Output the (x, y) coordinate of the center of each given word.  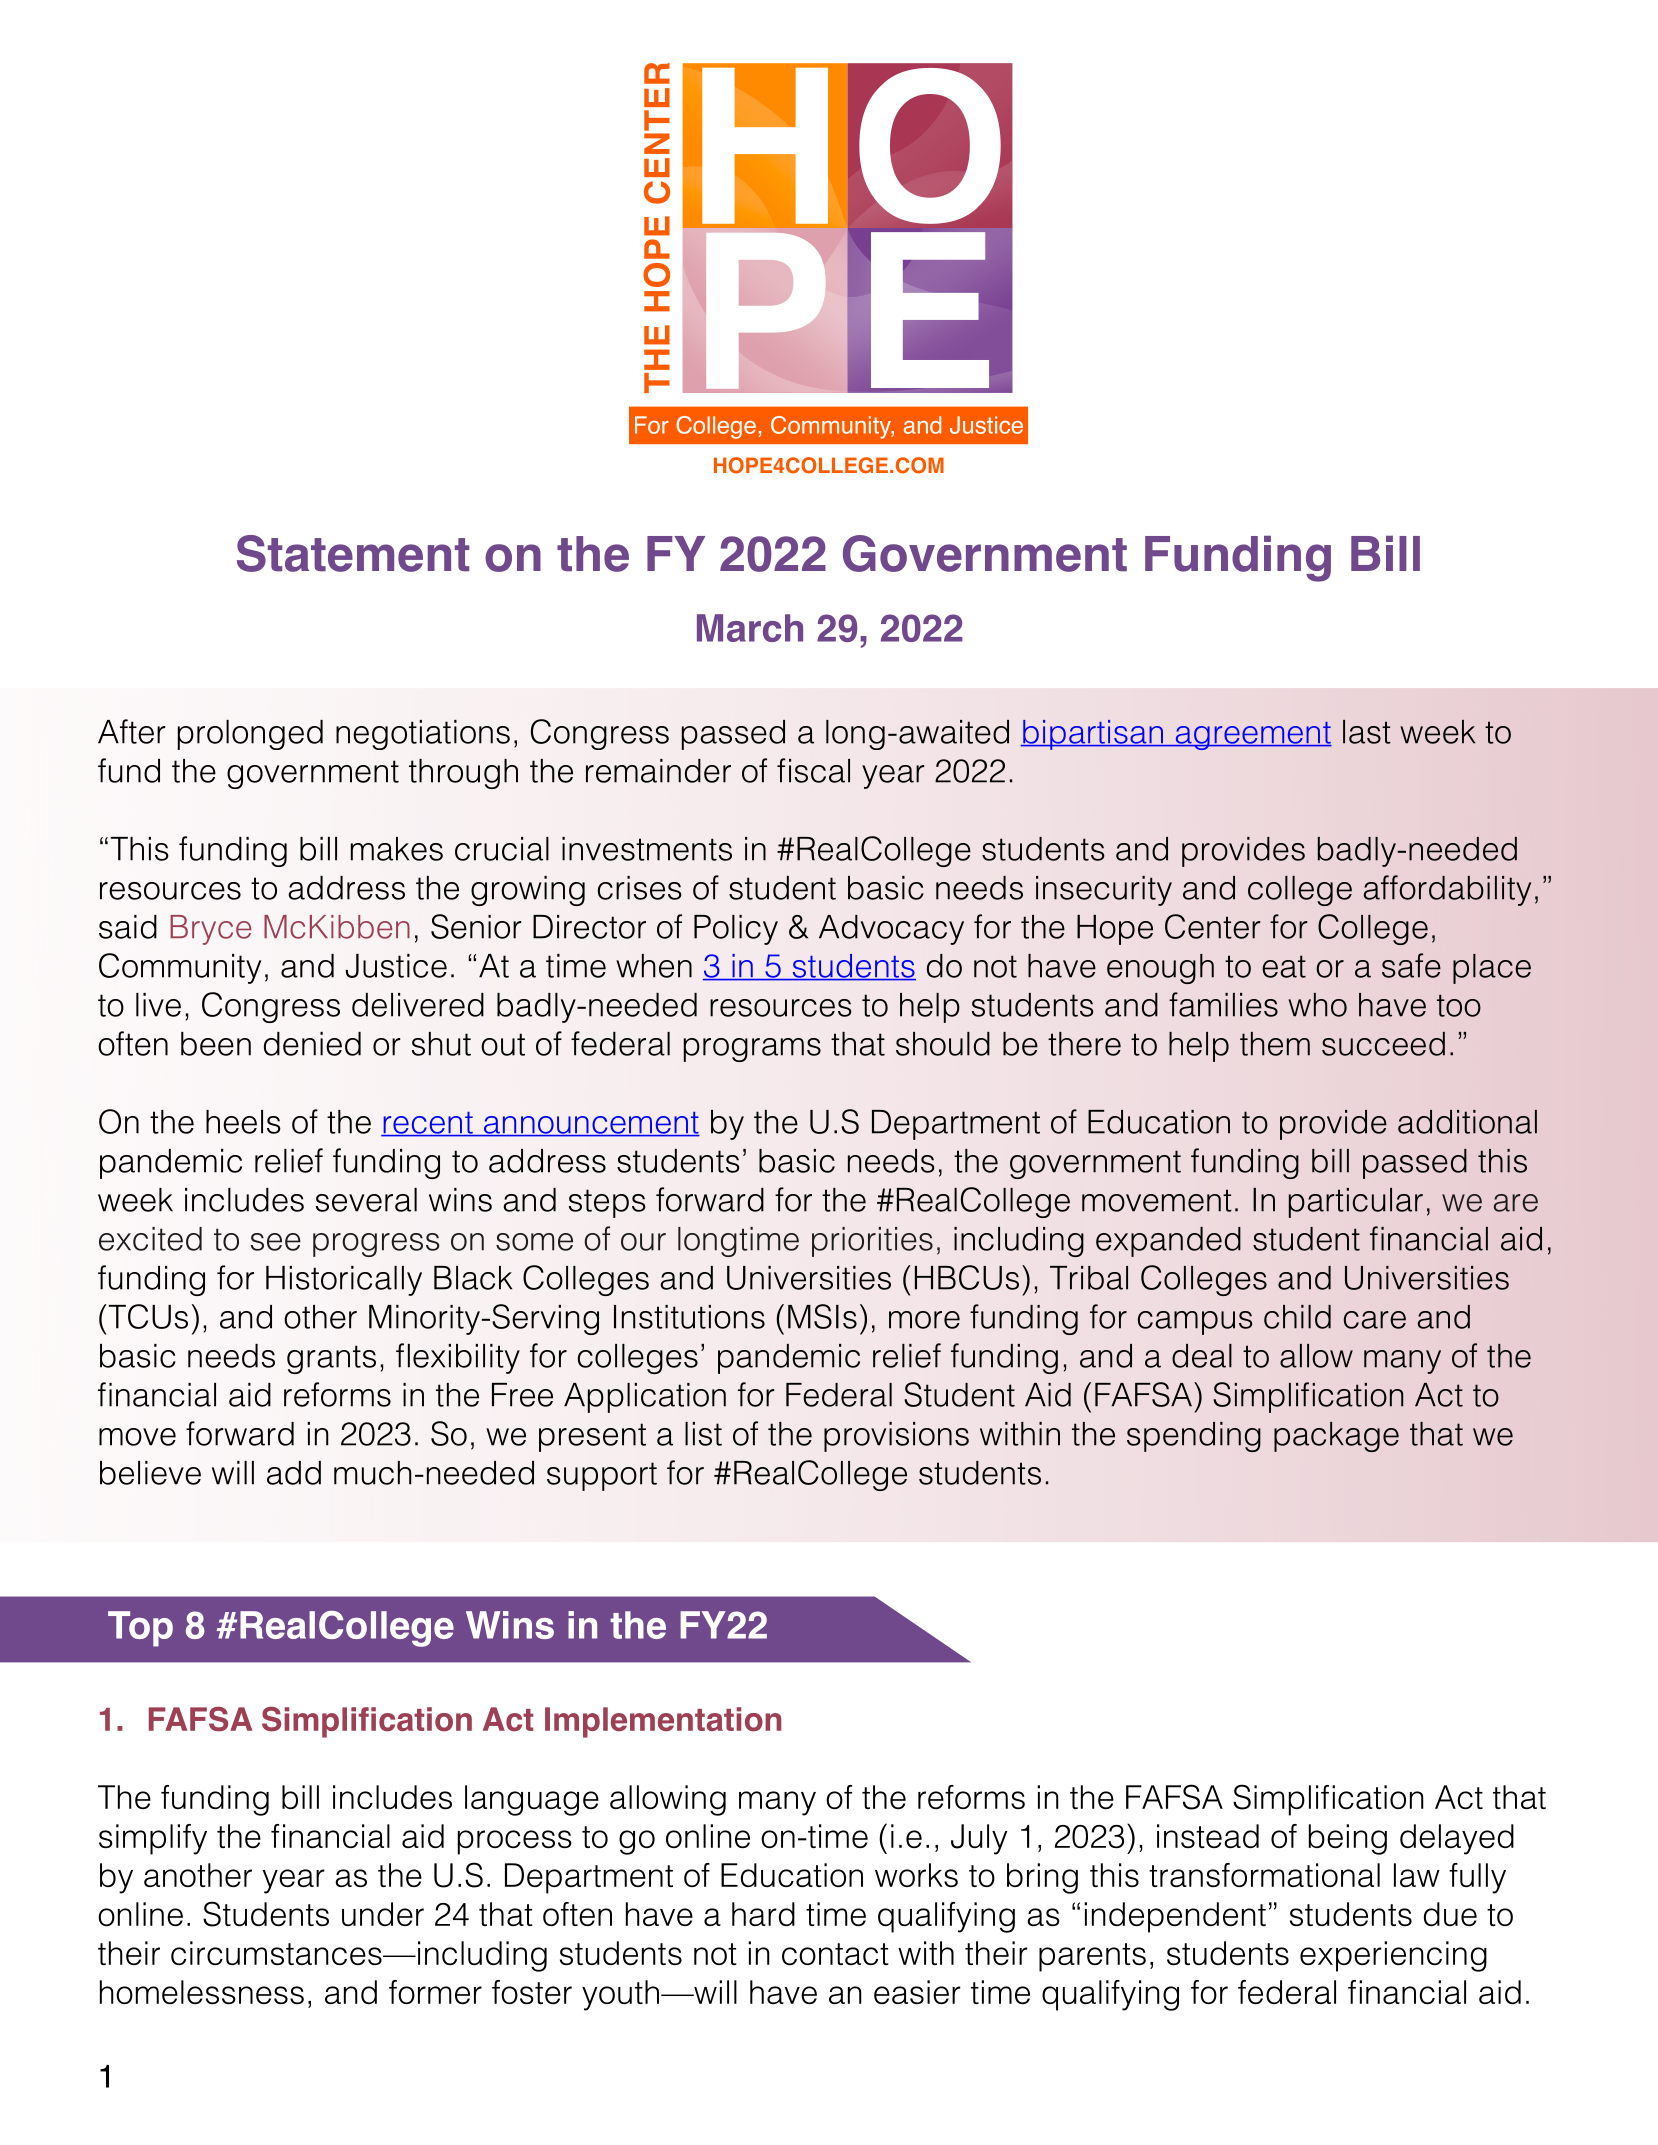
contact (835, 1954)
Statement (353, 553)
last (1367, 732)
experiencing (1393, 1956)
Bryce (210, 930)
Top (140, 1629)
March (750, 628)
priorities (872, 1242)
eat (1284, 966)
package (1336, 1437)
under (383, 1914)
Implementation (663, 1722)
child (1297, 1317)
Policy (736, 930)
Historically (344, 1281)
